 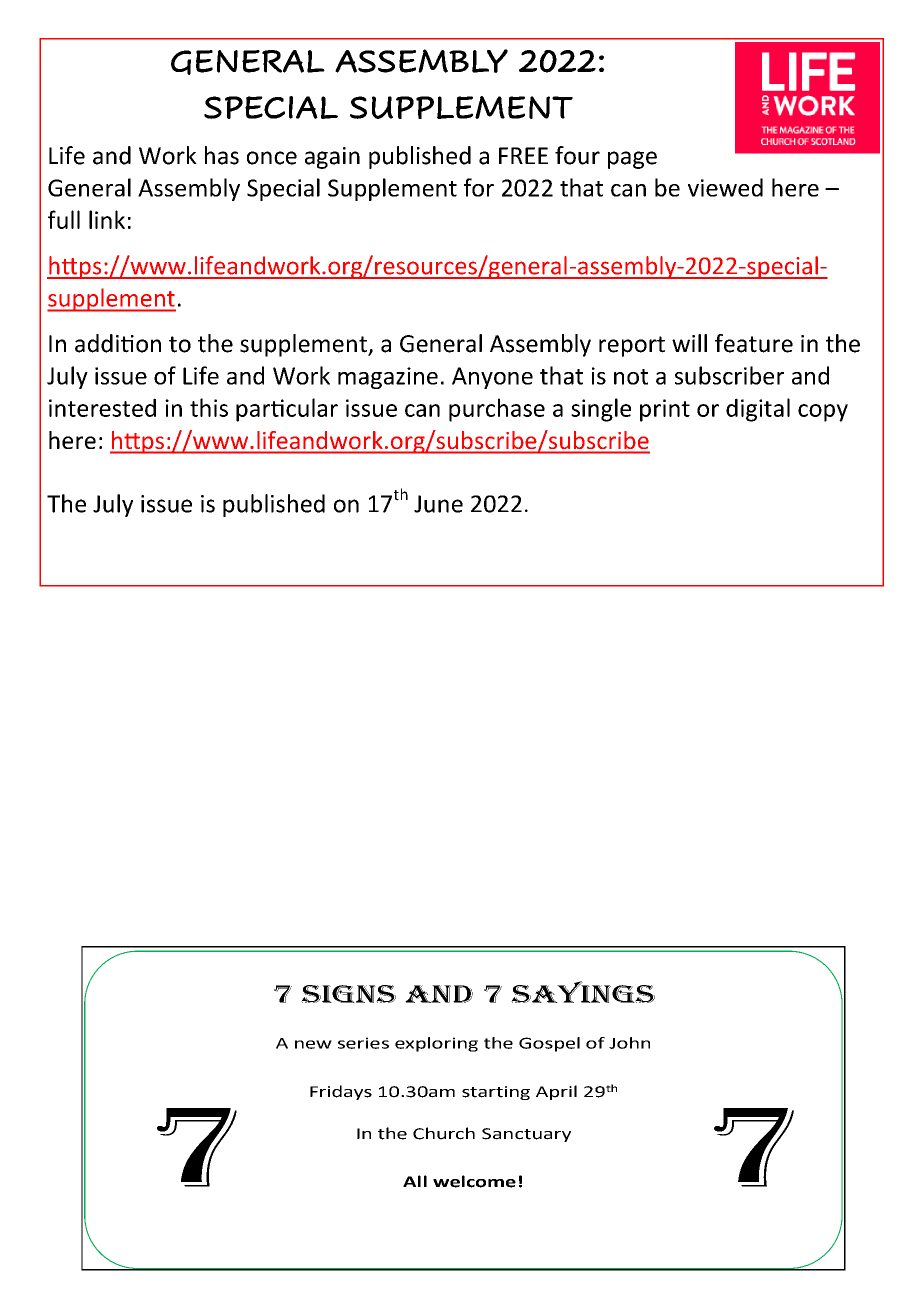 I want to click on viewed, so click(x=725, y=187).
